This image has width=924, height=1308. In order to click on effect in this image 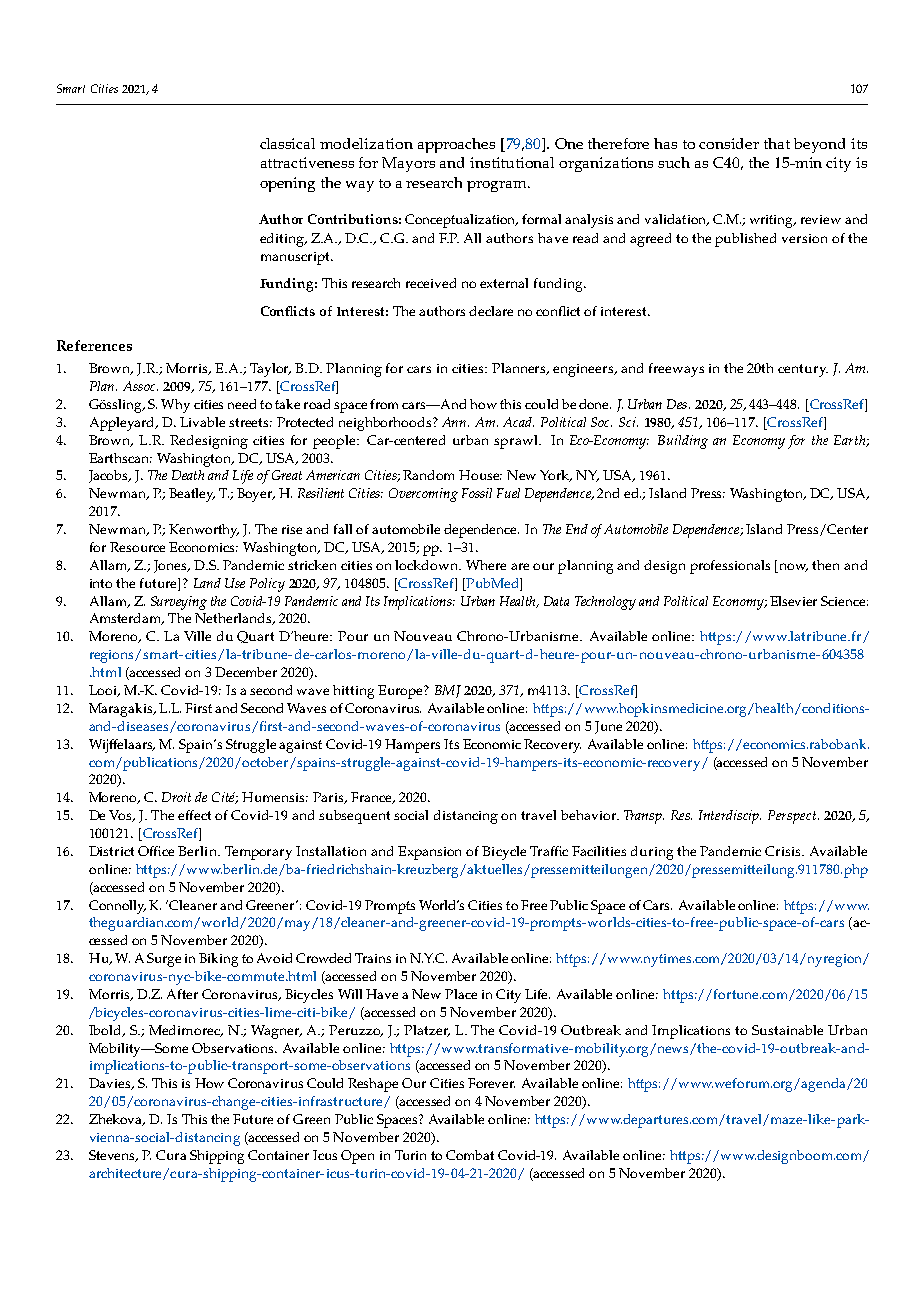, I will do `click(194, 815)`.
